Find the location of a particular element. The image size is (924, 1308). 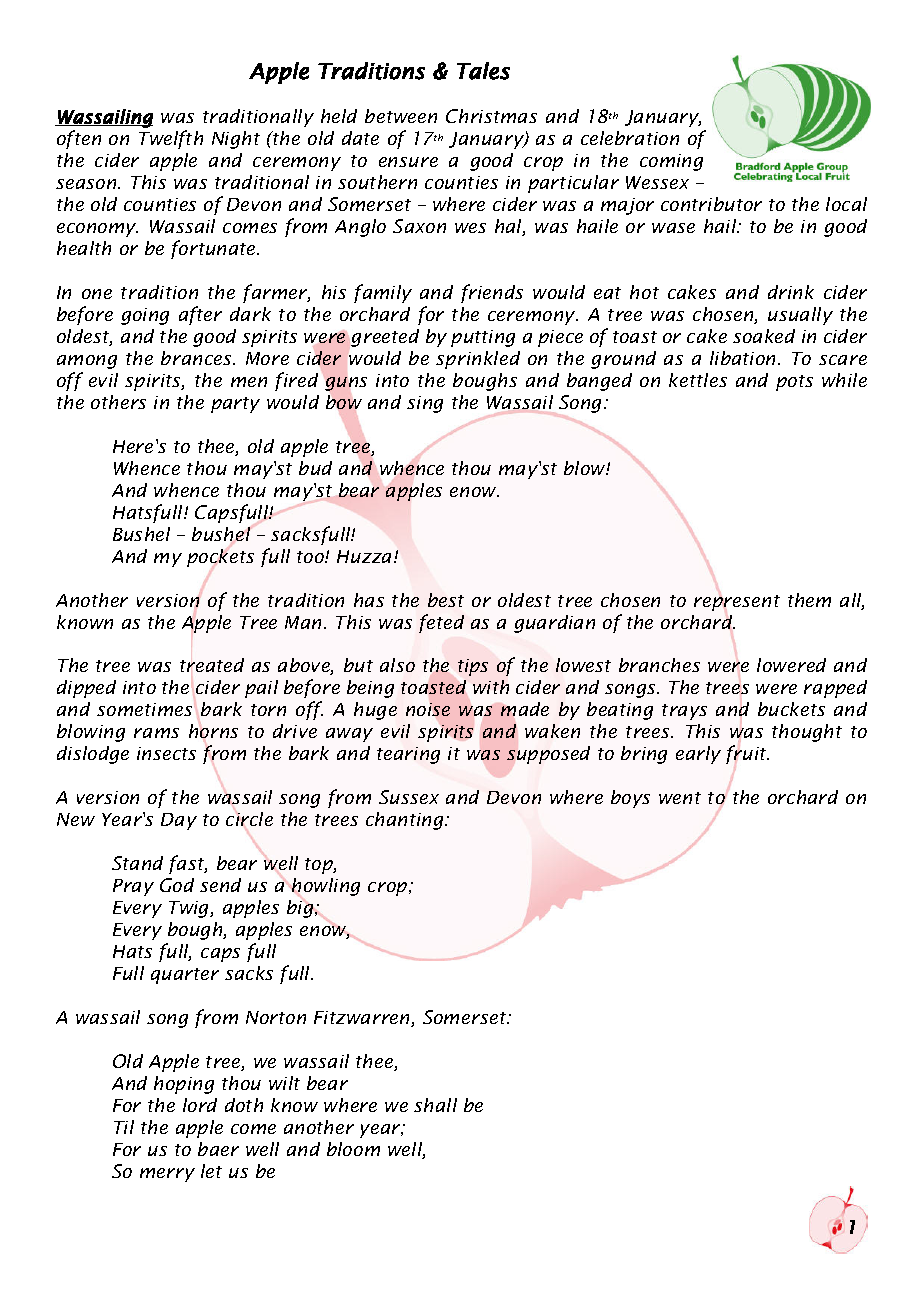

pots is located at coordinates (794, 383).
